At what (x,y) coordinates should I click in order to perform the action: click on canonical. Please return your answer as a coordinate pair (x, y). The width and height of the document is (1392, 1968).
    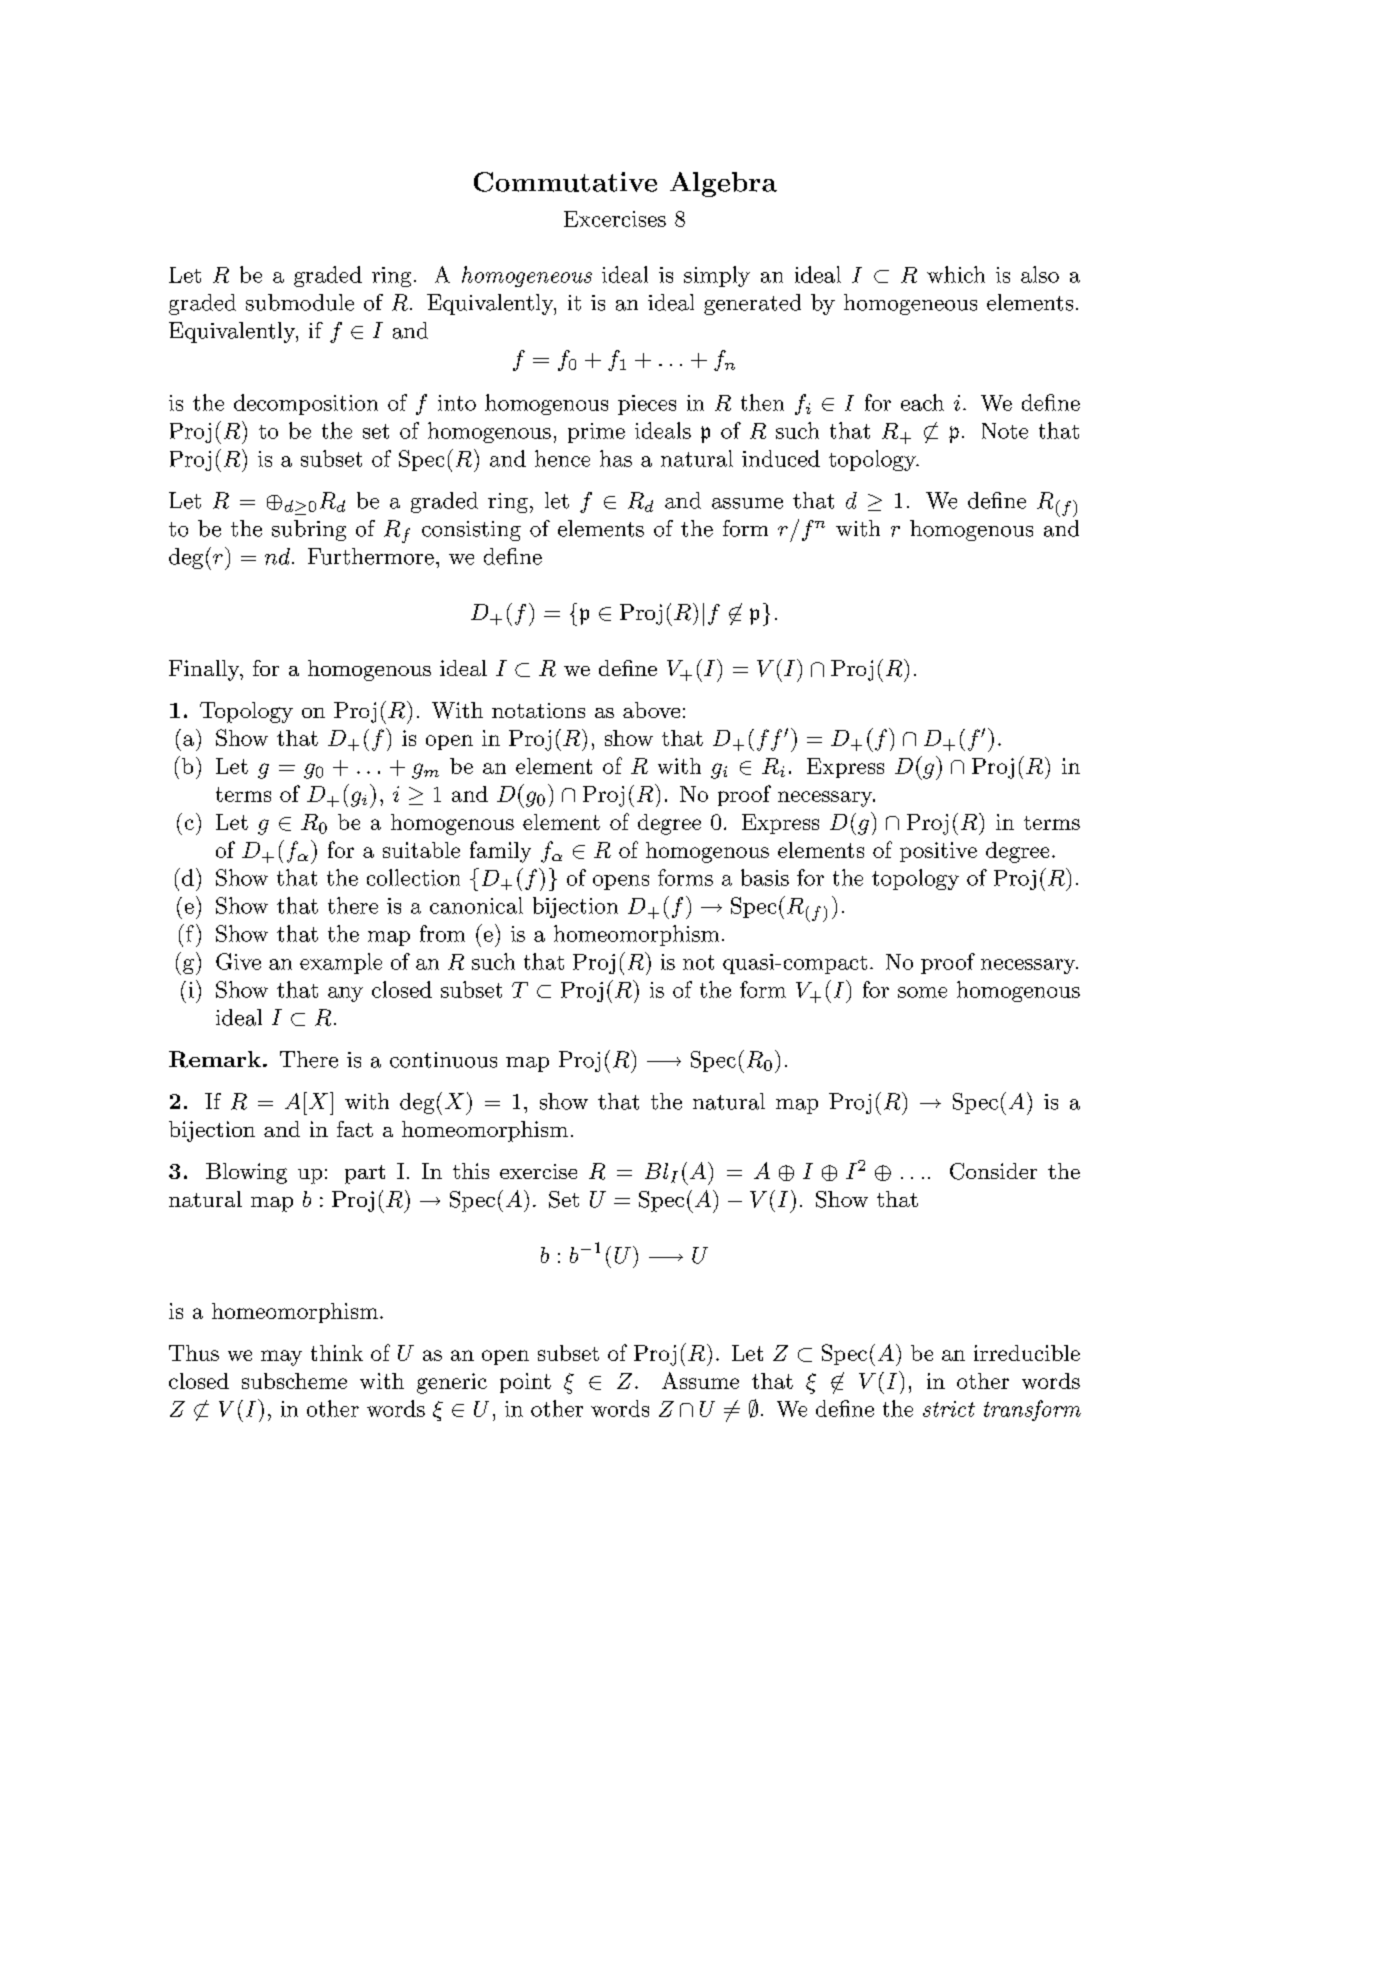
    Looking at the image, I should click on (476, 905).
